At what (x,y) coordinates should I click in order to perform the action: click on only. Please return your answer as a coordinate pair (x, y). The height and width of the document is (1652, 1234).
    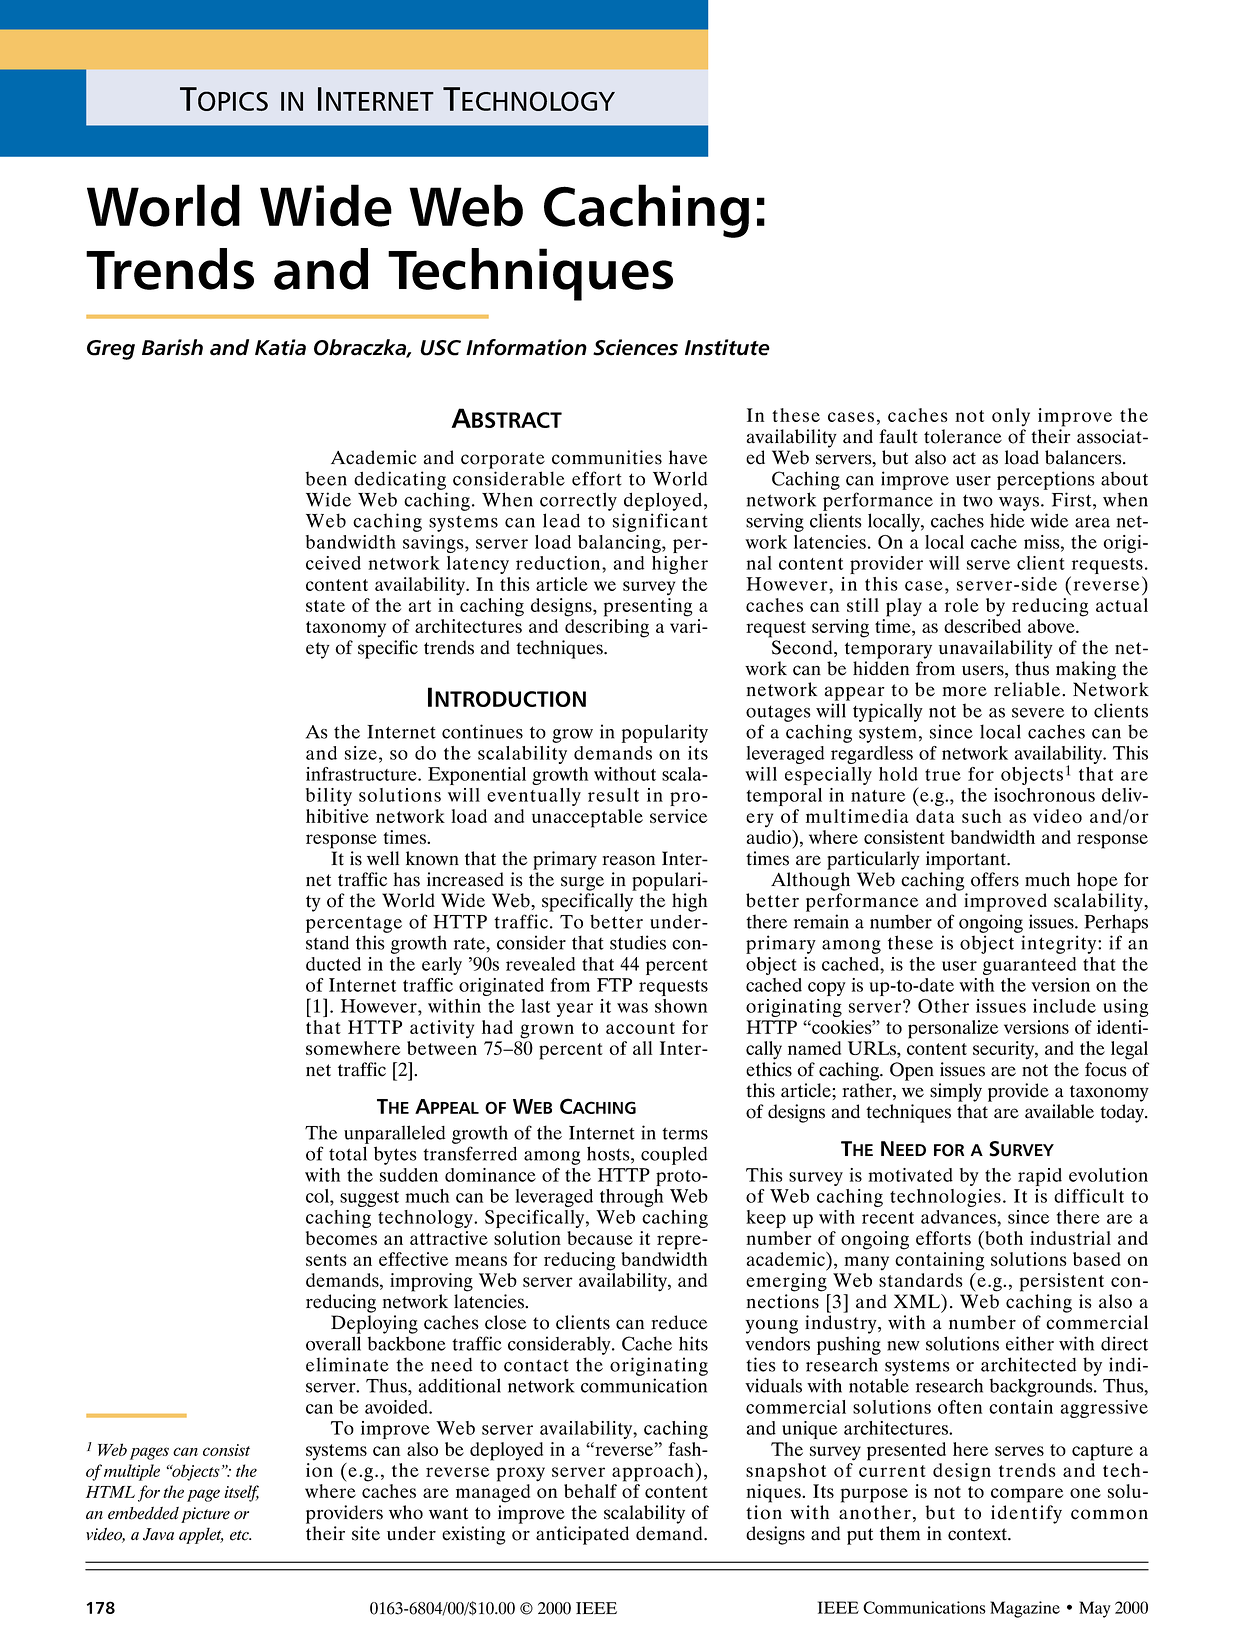
    Looking at the image, I should click on (1011, 417).
